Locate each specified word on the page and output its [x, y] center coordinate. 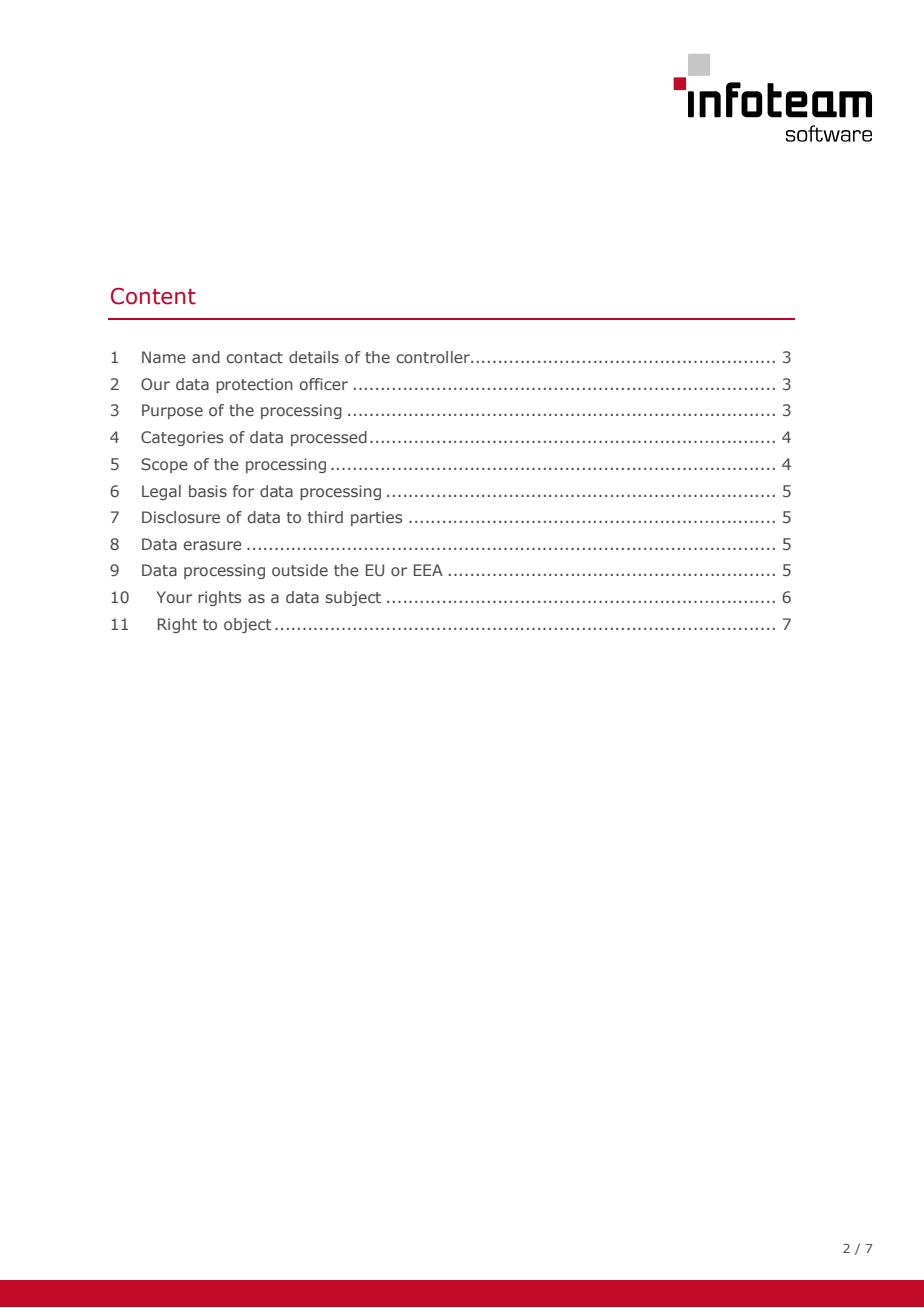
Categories [182, 438]
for [243, 491]
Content [153, 296]
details [314, 357]
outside [300, 570]
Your [174, 597]
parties [376, 518]
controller [434, 357]
